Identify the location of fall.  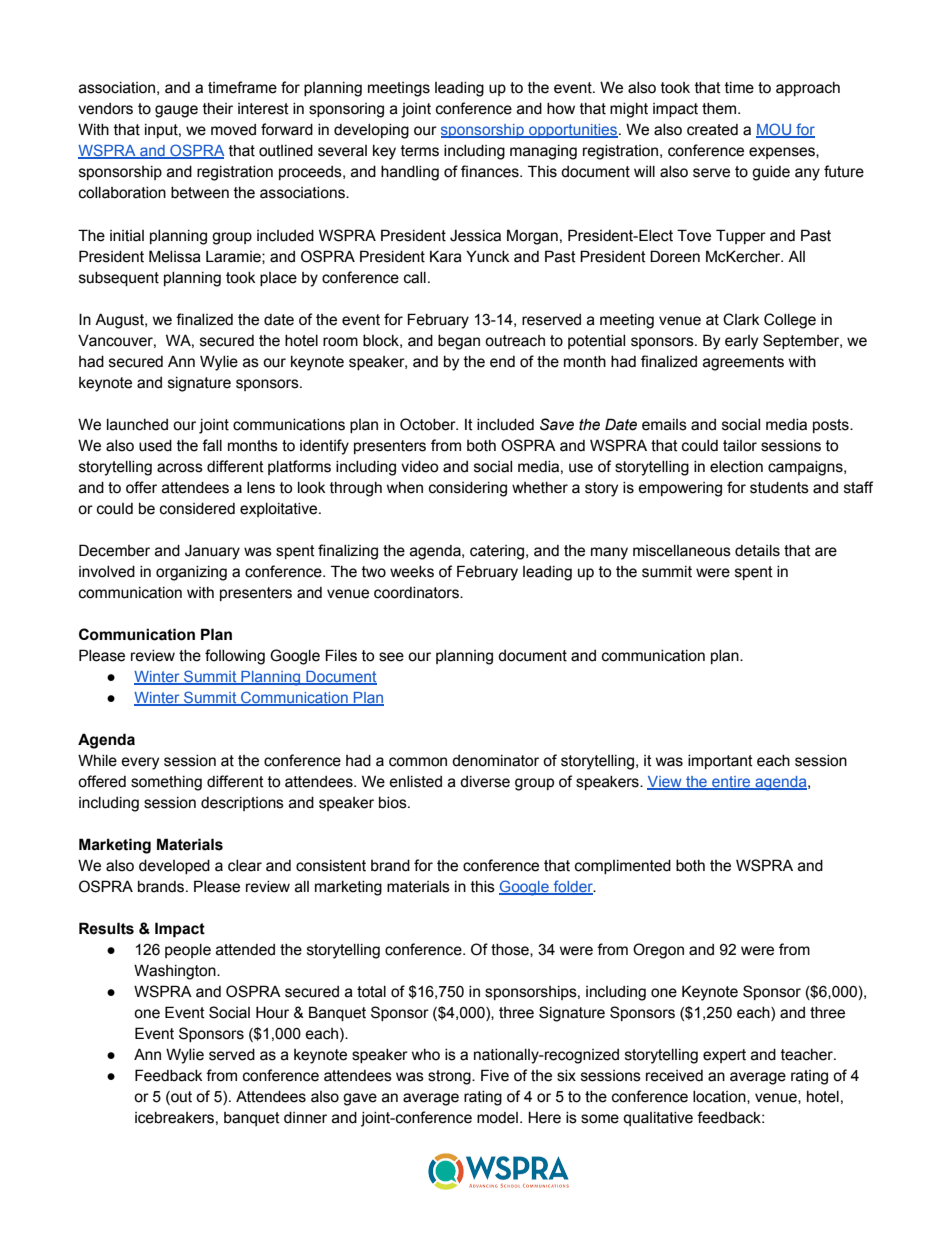
(212, 445).
